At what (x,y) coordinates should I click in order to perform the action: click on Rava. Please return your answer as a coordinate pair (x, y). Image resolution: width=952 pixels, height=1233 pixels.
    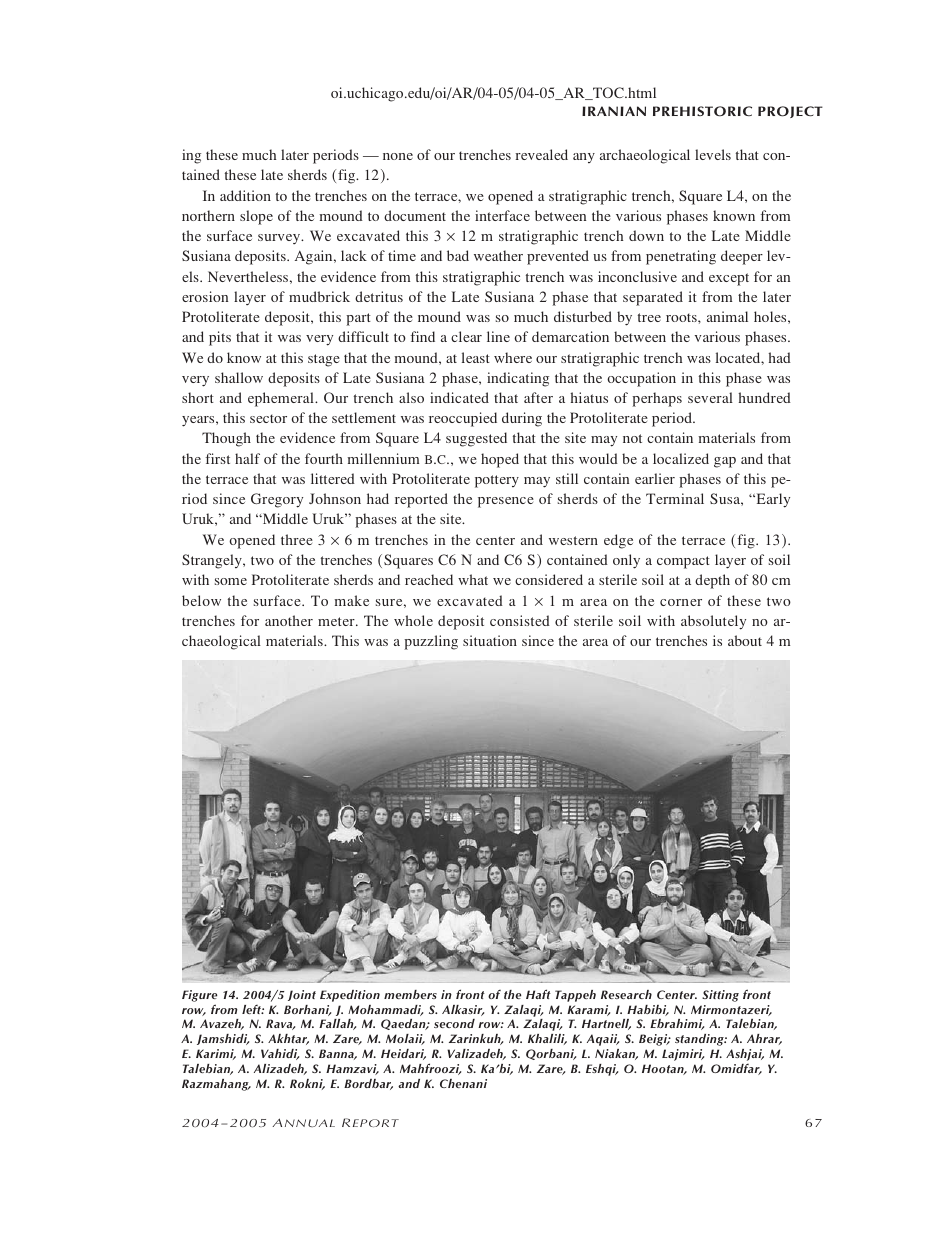
    Looking at the image, I should click on (280, 1024).
